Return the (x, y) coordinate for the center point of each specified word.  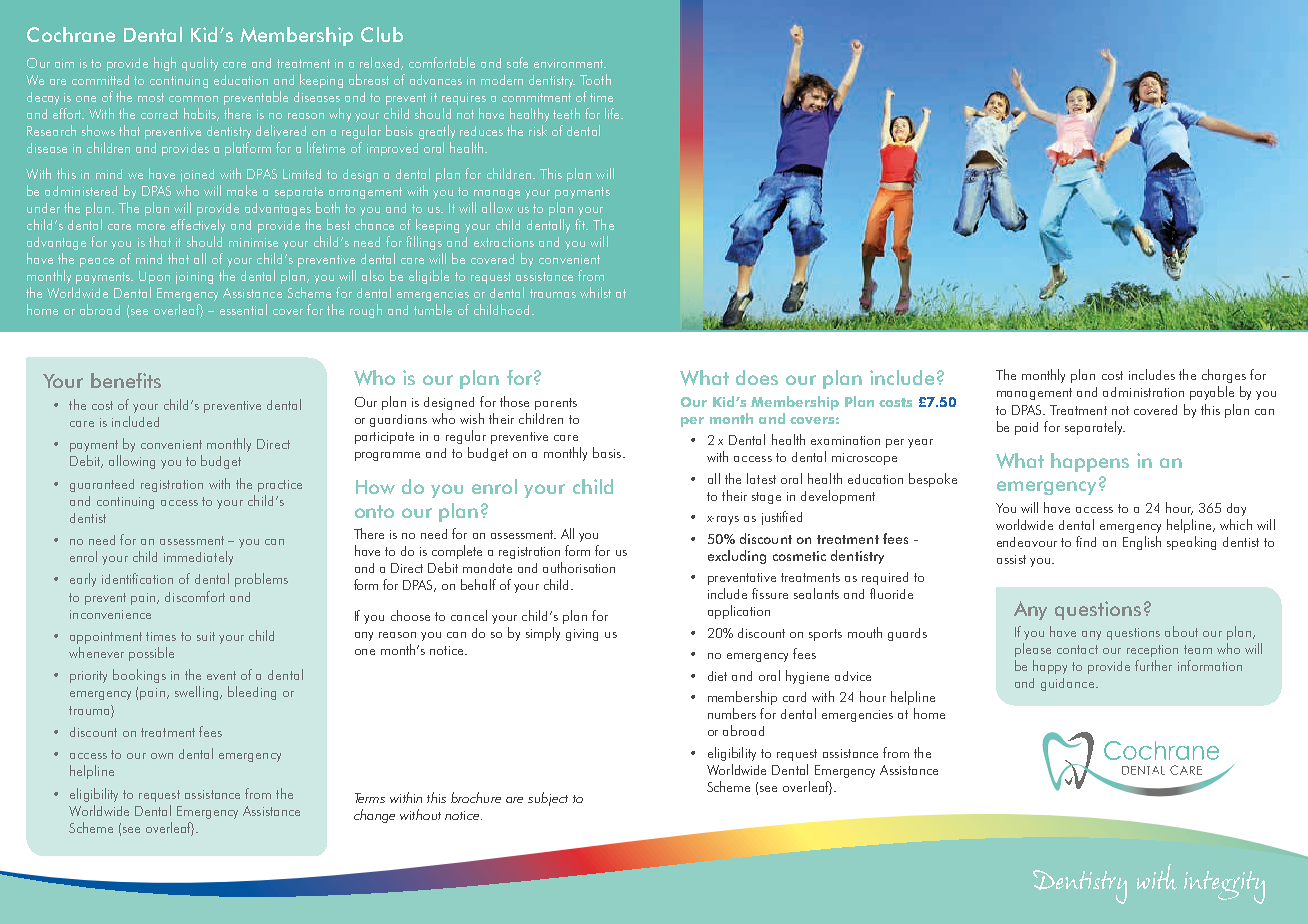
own (162, 756)
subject (548, 799)
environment (570, 63)
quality (200, 64)
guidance (1067, 684)
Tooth (595, 79)
